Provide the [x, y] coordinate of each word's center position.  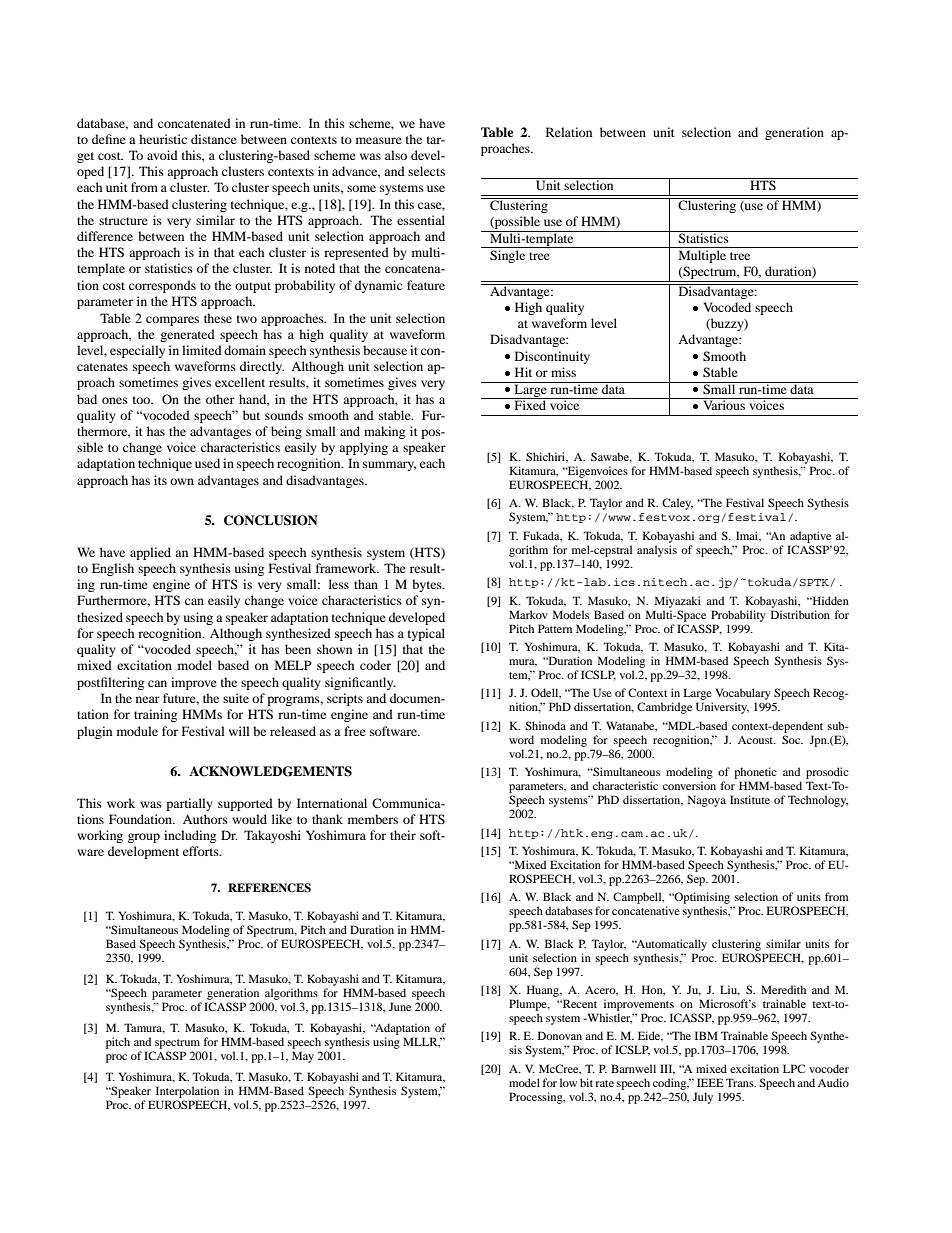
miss [563, 372]
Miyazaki [678, 602]
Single [507, 256]
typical [426, 634]
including [190, 836]
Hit [523, 372]
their [403, 835]
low [568, 1082]
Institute [750, 799]
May [303, 1057]
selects [426, 171]
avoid [162, 155]
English [113, 569]
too [142, 400]
